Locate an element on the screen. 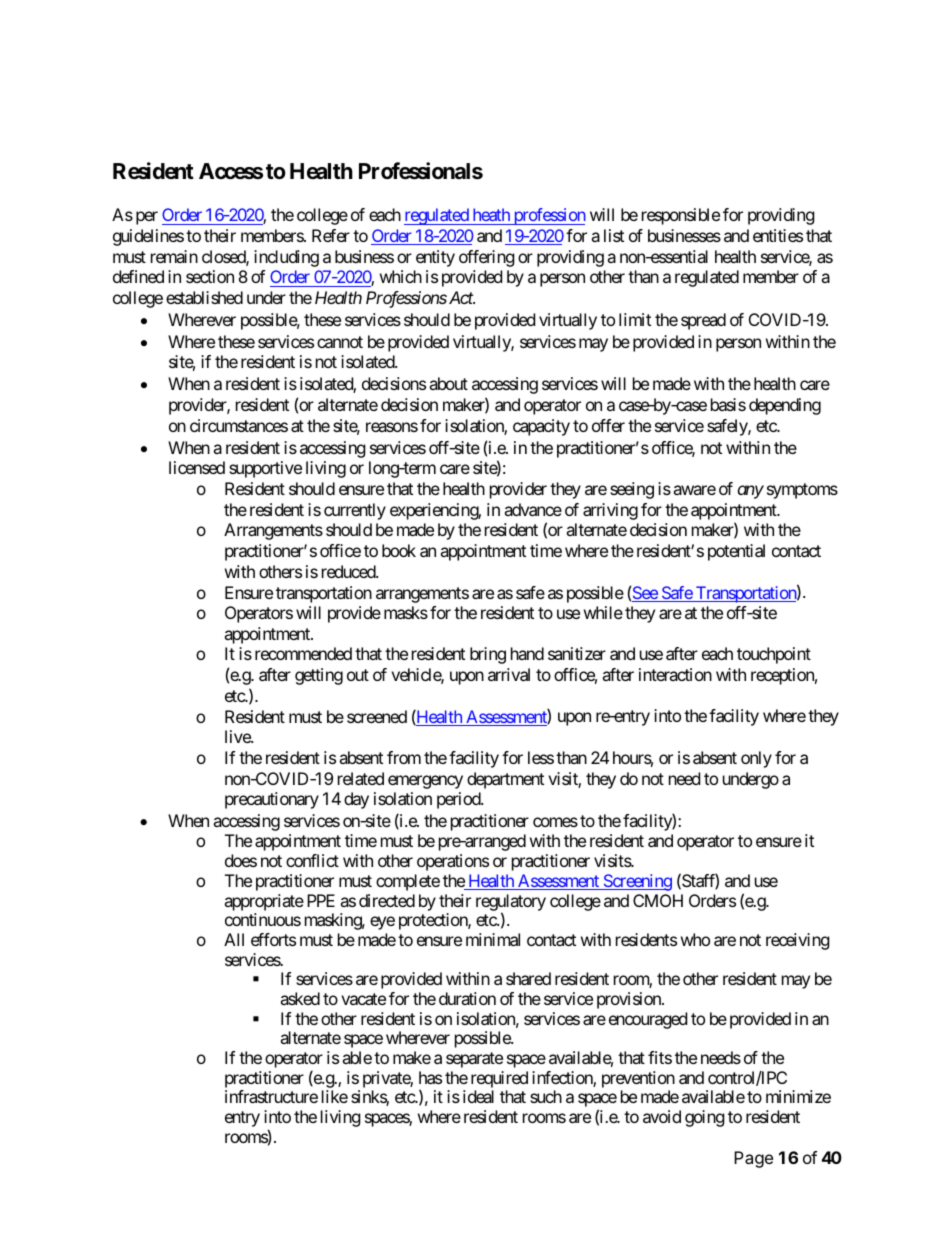  responsible is located at coordinates (681, 216).
